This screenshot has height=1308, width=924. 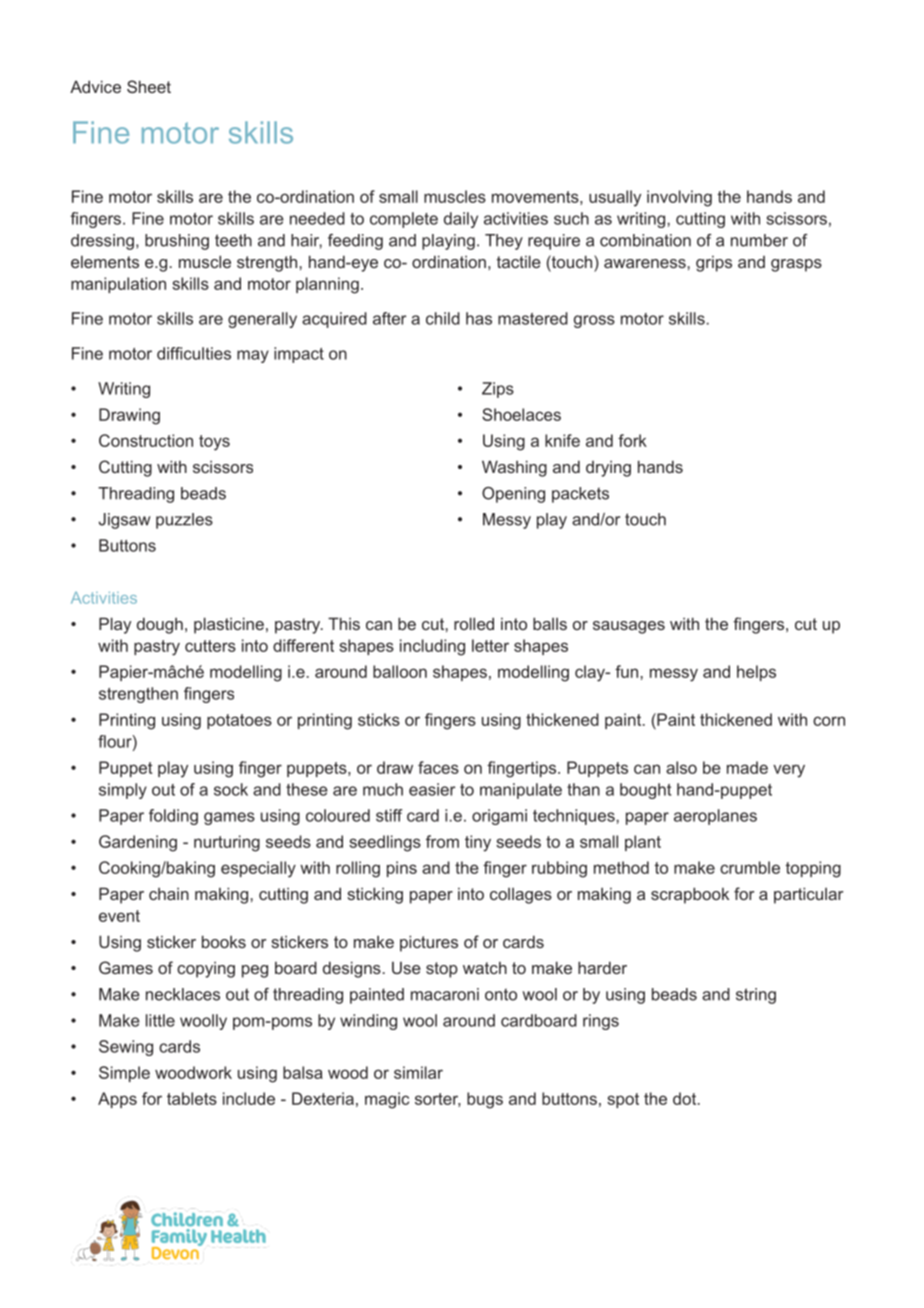 I want to click on potatoes, so click(x=239, y=721).
